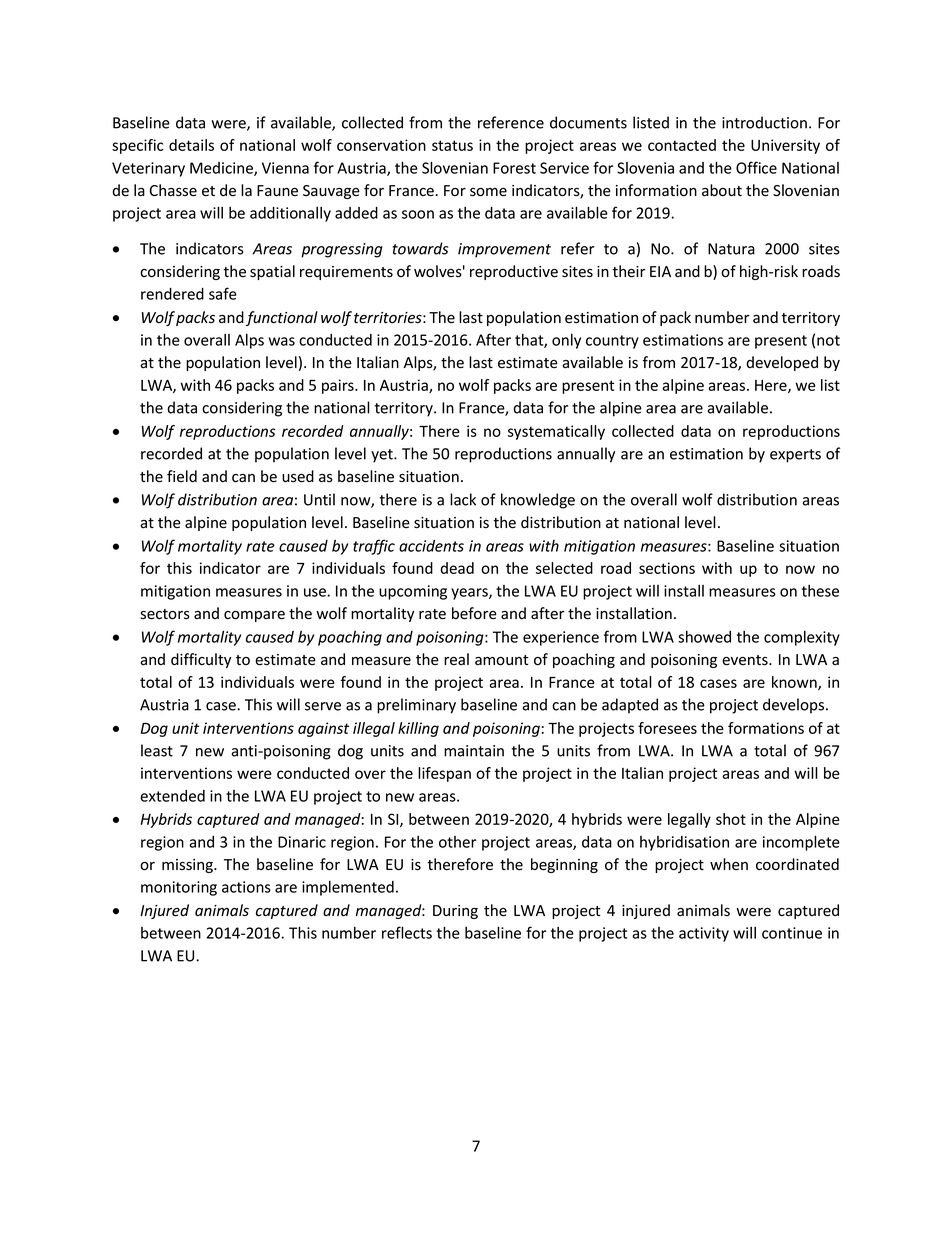  What do you see at coordinates (463, 499) in the document?
I see `lack` at bounding box center [463, 499].
